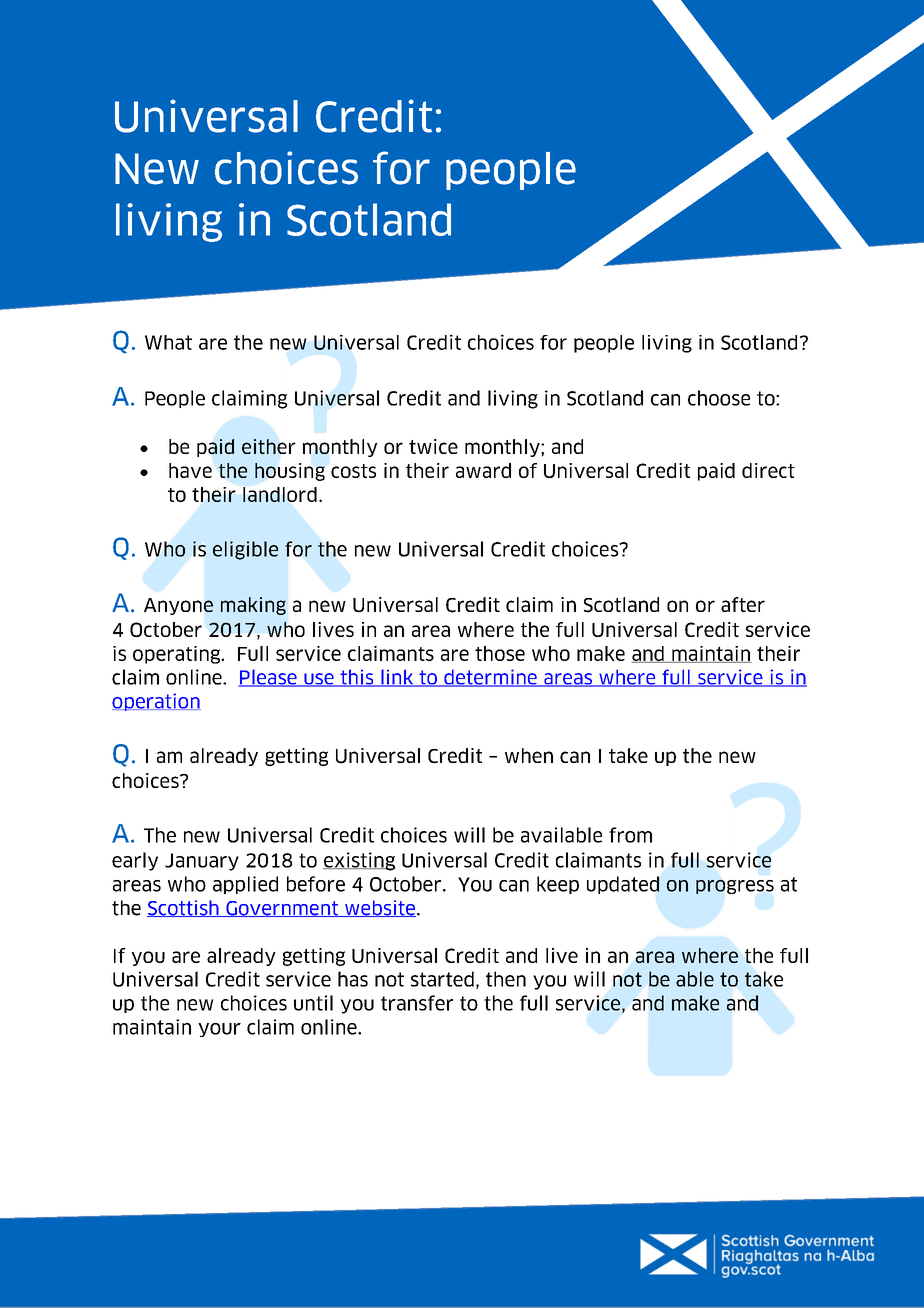  I want to click on choose, so click(719, 398).
